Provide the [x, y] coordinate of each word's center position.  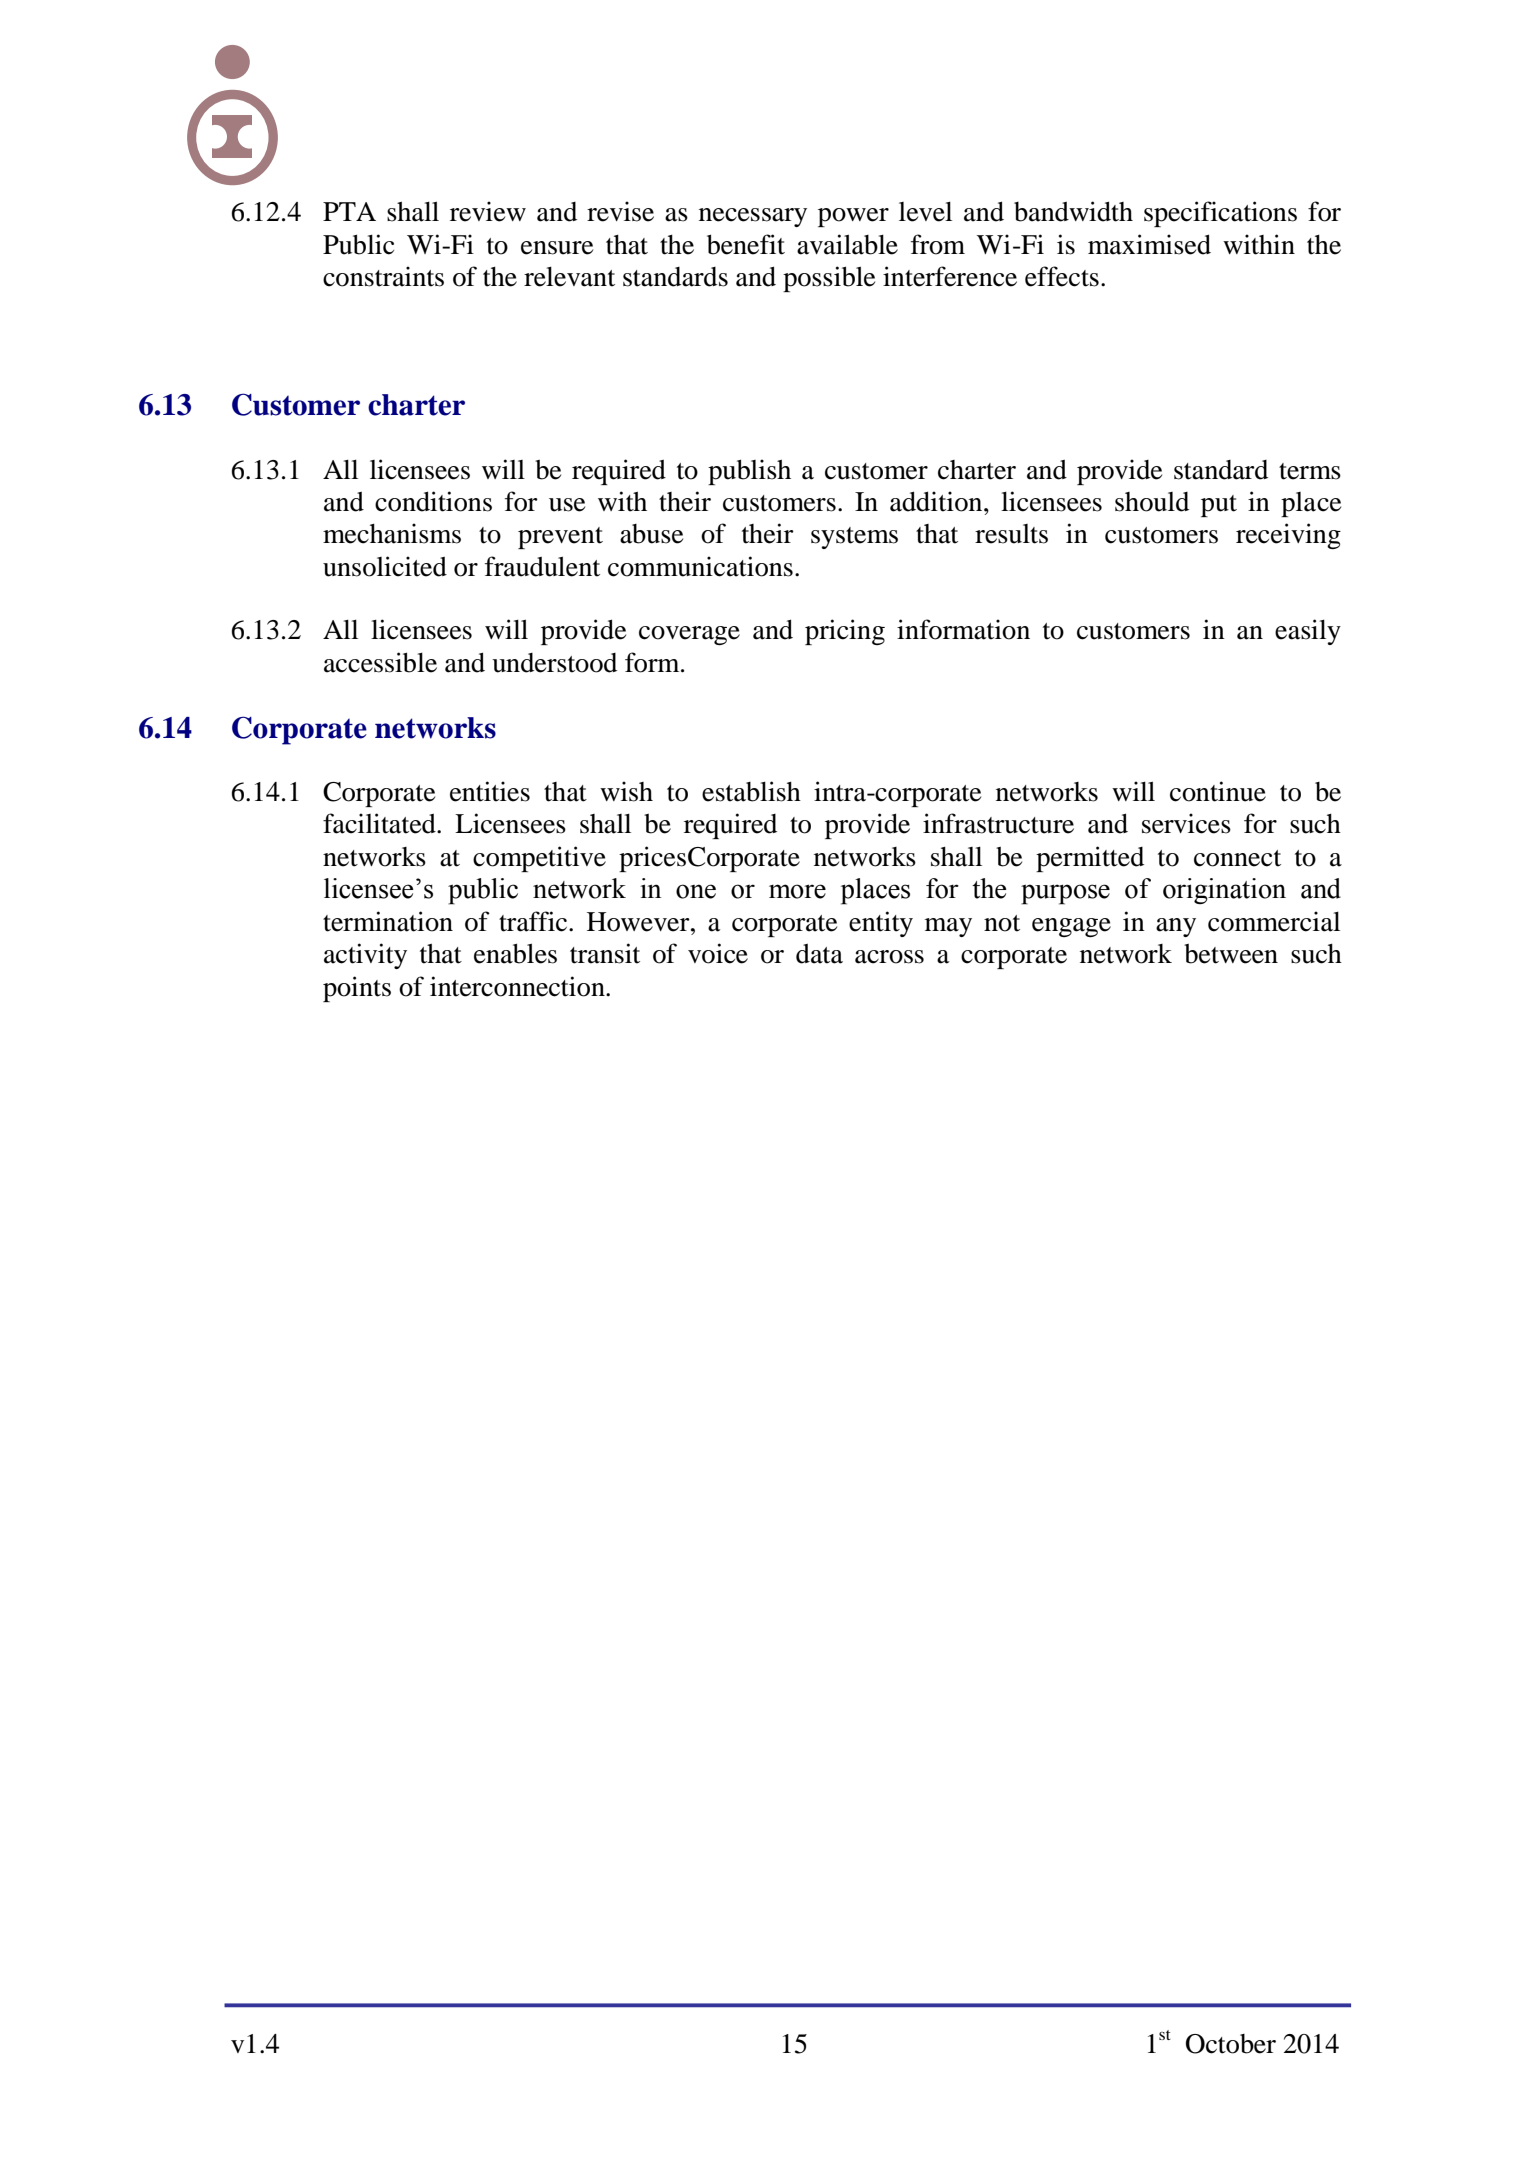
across [889, 957]
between [1231, 954]
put [1219, 506]
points [357, 989]
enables [515, 953]
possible [829, 279]
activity [365, 956]
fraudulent [542, 566]
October [1231, 2044]
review [488, 211]
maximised [1149, 244]
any [1176, 927]
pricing [845, 632]
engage [1071, 927]
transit [605, 953]
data [819, 954]
